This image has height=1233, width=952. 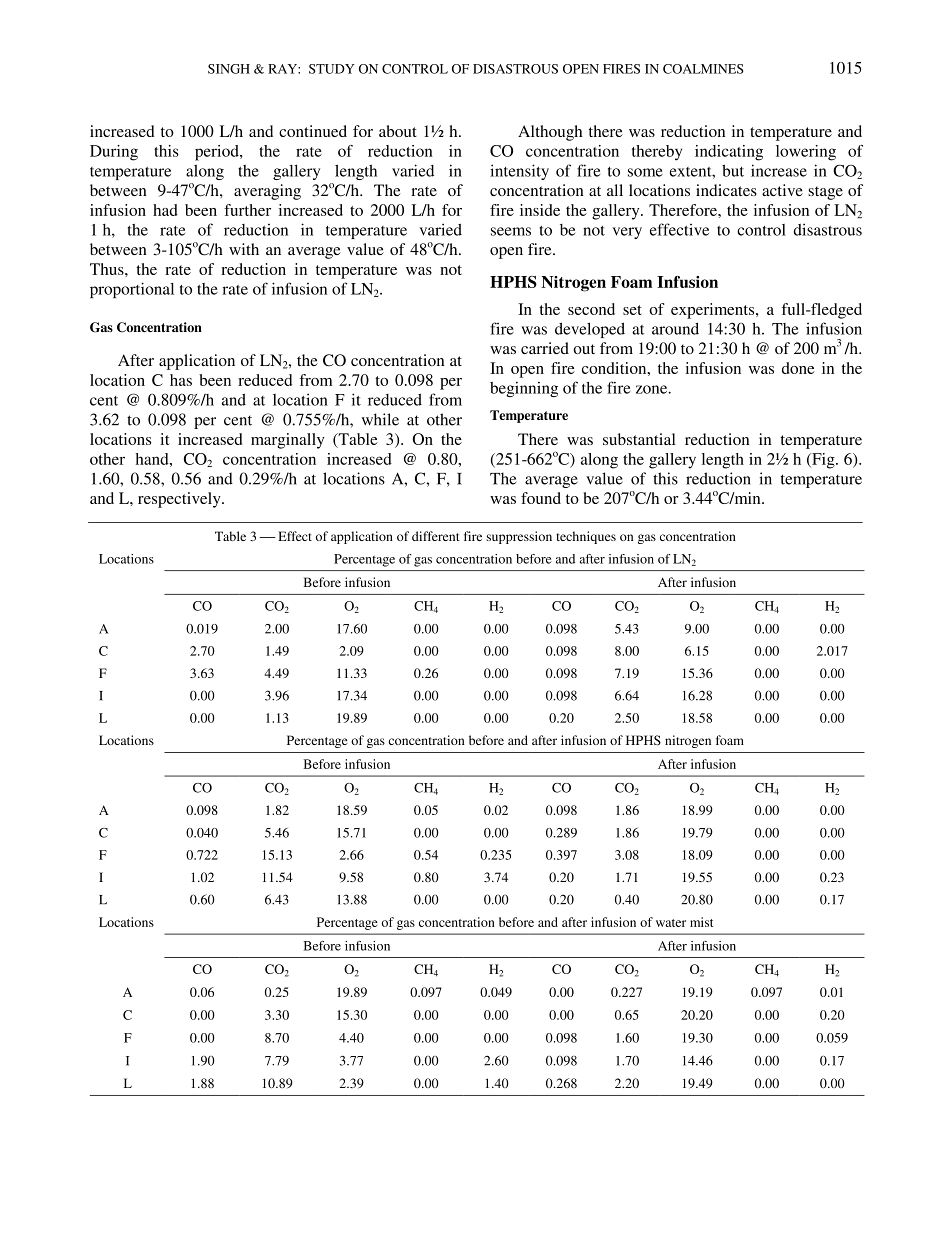 I want to click on techniques, so click(x=586, y=537).
